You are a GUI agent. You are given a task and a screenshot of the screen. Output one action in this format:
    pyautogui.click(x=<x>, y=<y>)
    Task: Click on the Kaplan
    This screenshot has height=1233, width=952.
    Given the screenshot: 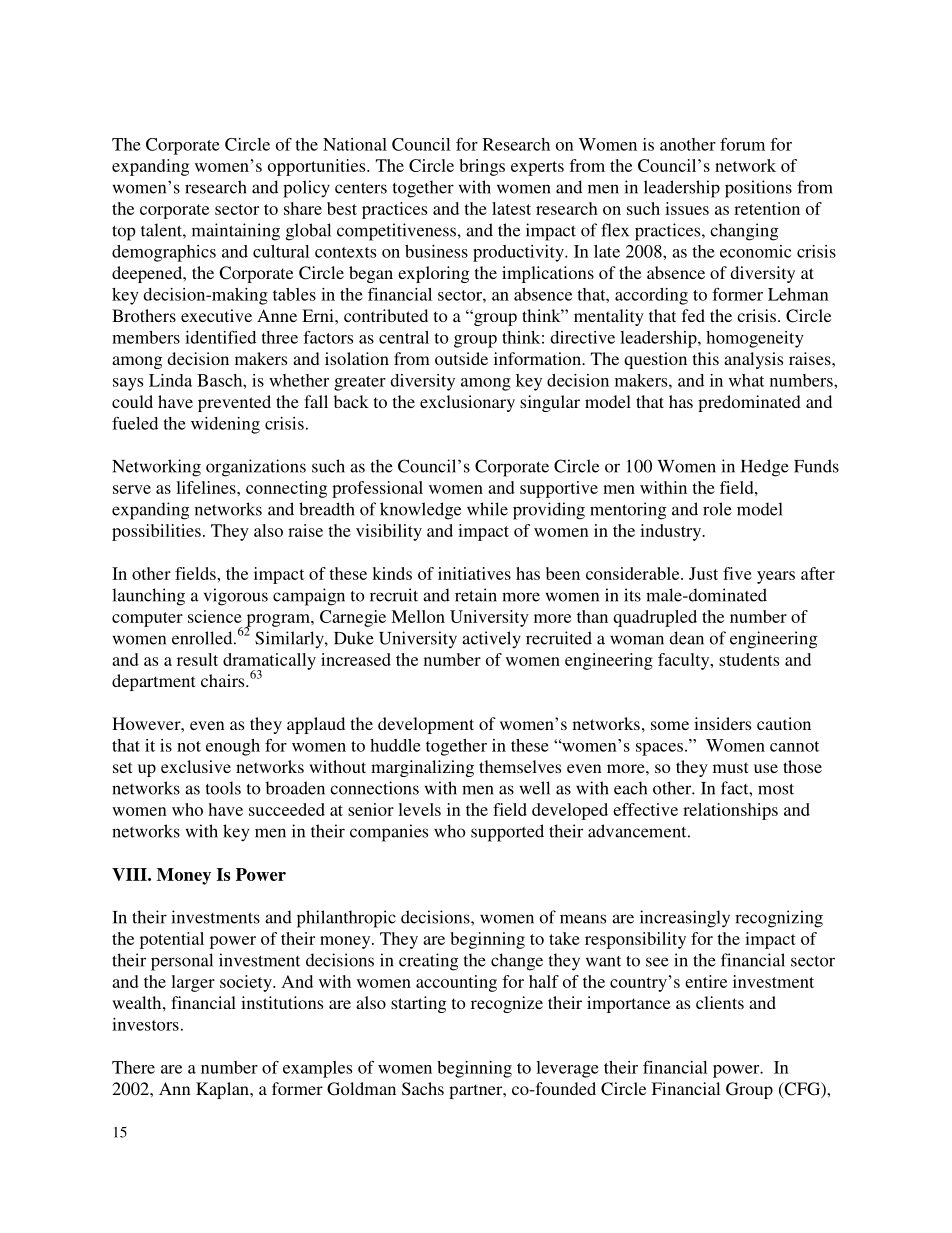 What is the action you would take?
    pyautogui.click(x=223, y=1090)
